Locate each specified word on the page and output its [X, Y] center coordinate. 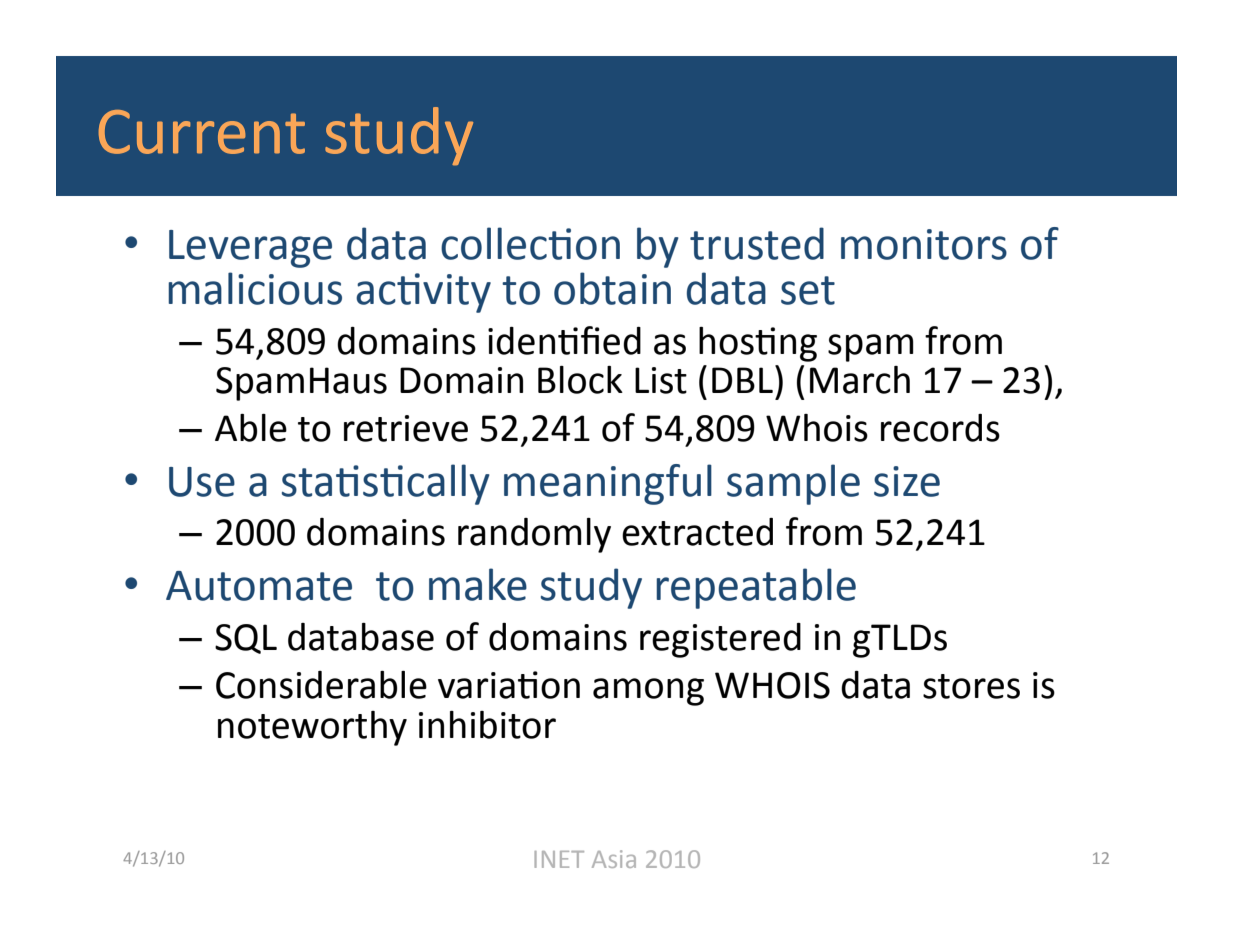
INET [559, 859]
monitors [924, 244]
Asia [614, 859]
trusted [757, 243]
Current [202, 132]
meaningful [608, 484]
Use [202, 482]
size [907, 481]
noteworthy [312, 728]
